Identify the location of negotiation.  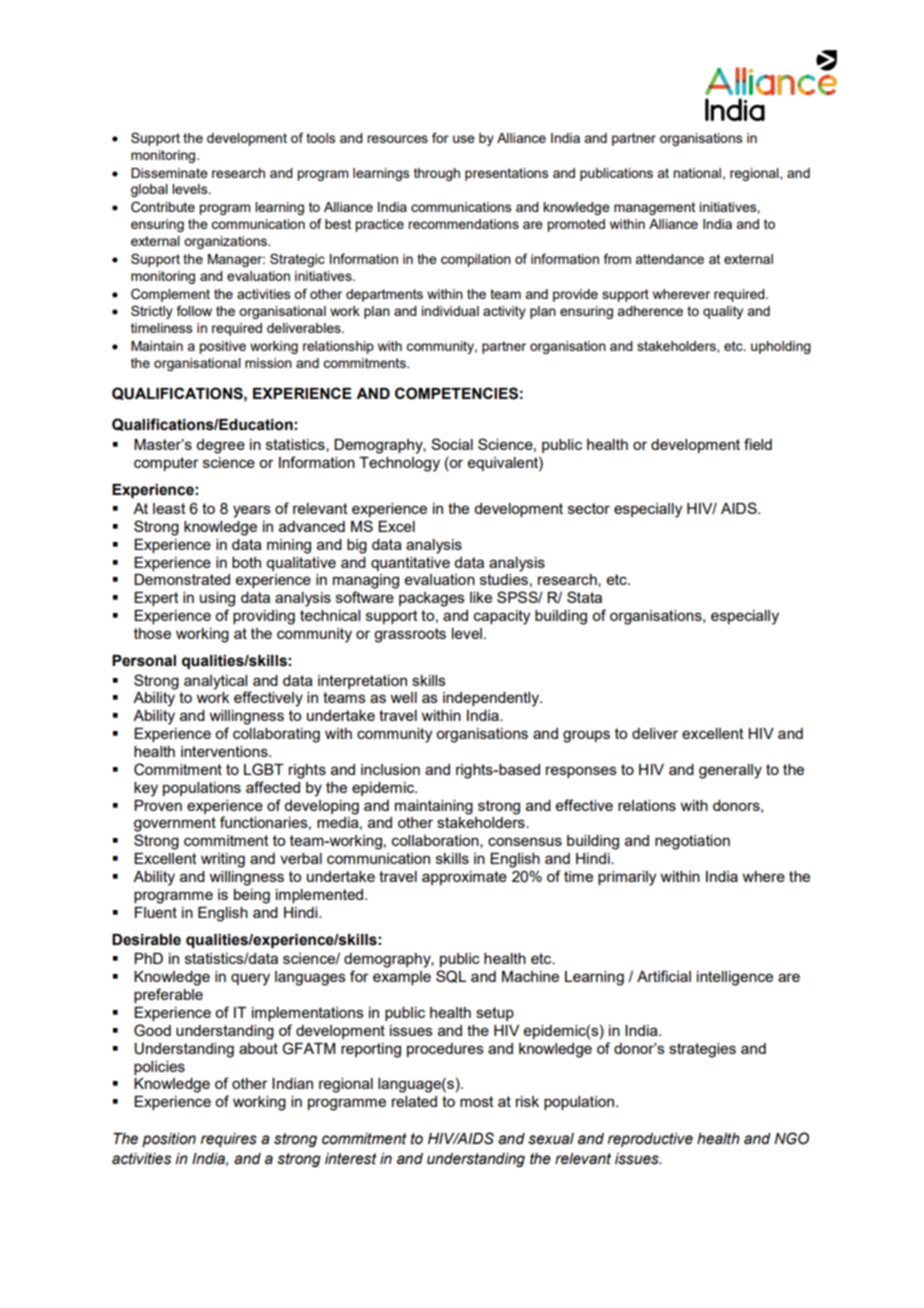
(692, 842).
